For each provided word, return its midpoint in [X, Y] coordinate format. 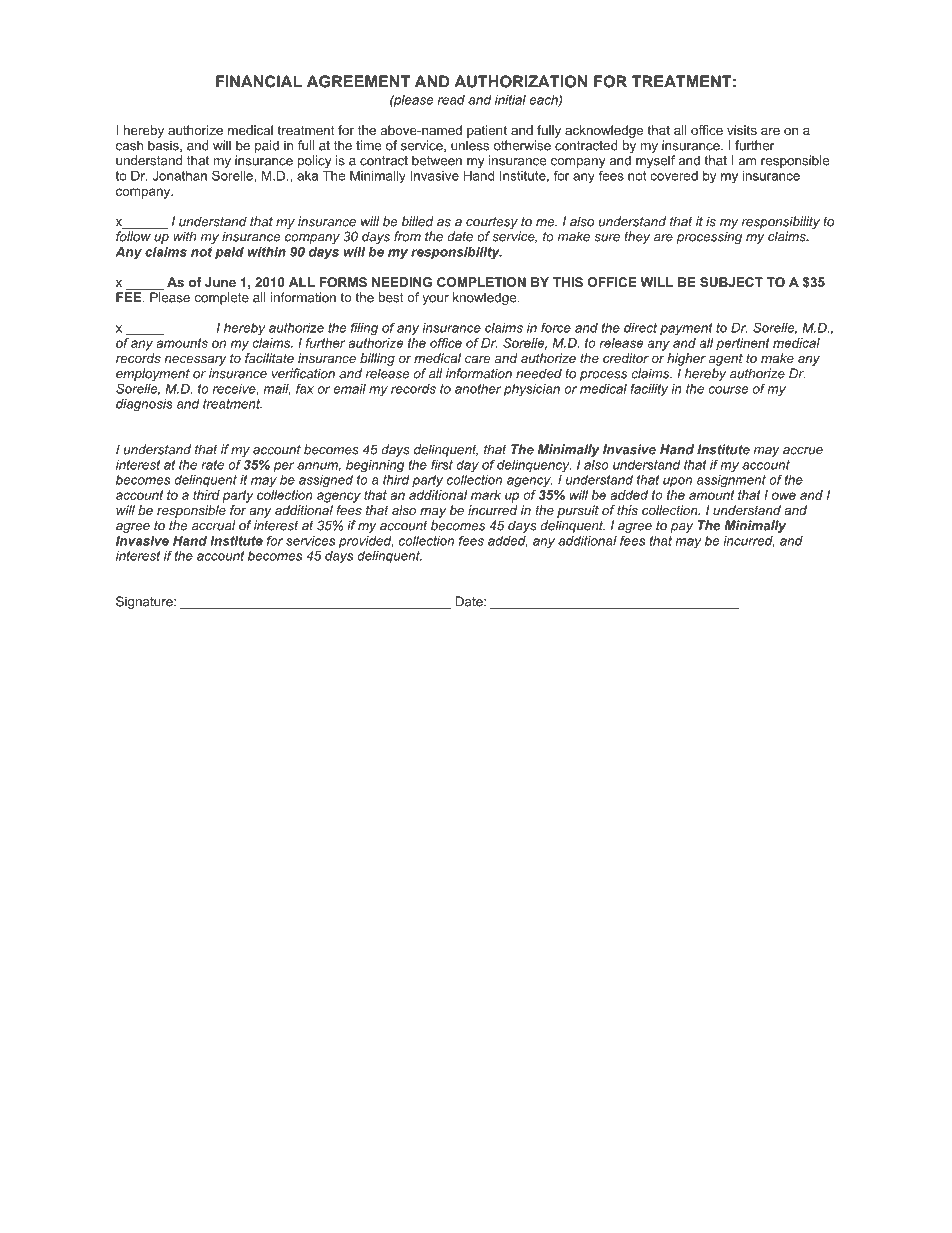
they [637, 237]
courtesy [492, 223]
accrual [213, 525]
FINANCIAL [259, 81]
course [728, 390]
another [478, 389]
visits [742, 130]
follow [133, 236]
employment [153, 374]
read [451, 100]
